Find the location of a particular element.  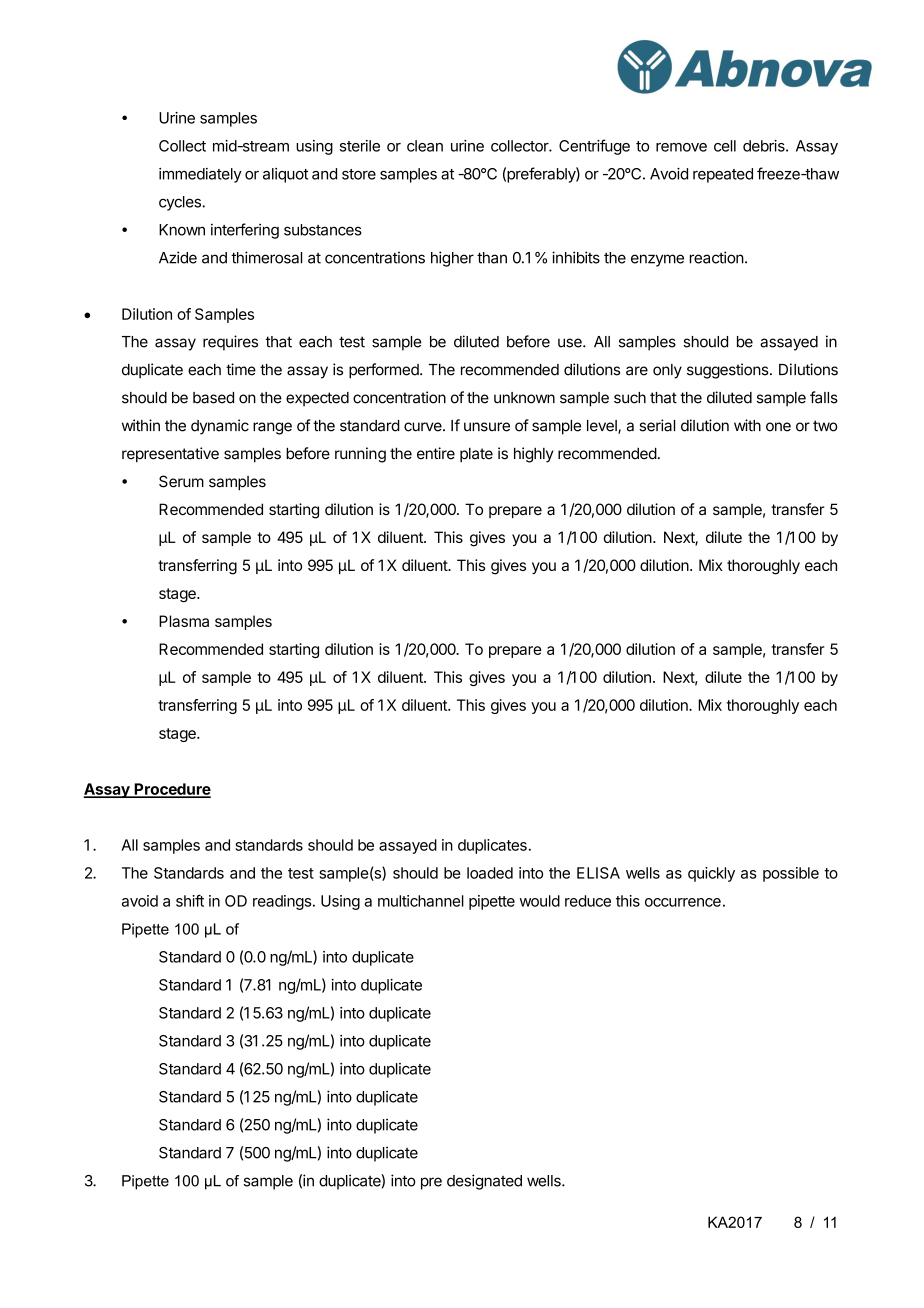

aliquot is located at coordinates (285, 175).
